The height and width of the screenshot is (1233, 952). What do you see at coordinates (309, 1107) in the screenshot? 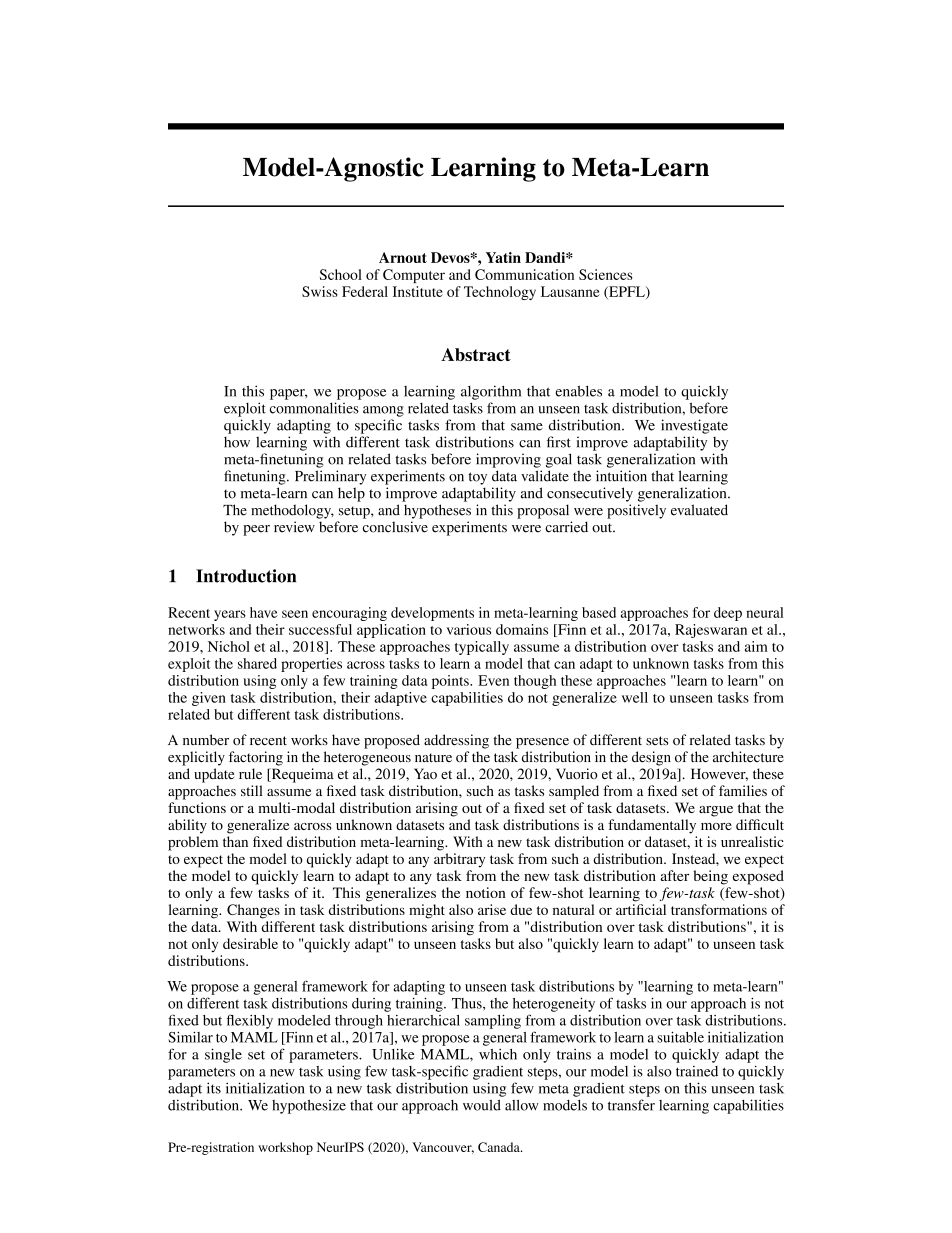
I see `hypothesize` at bounding box center [309, 1107].
